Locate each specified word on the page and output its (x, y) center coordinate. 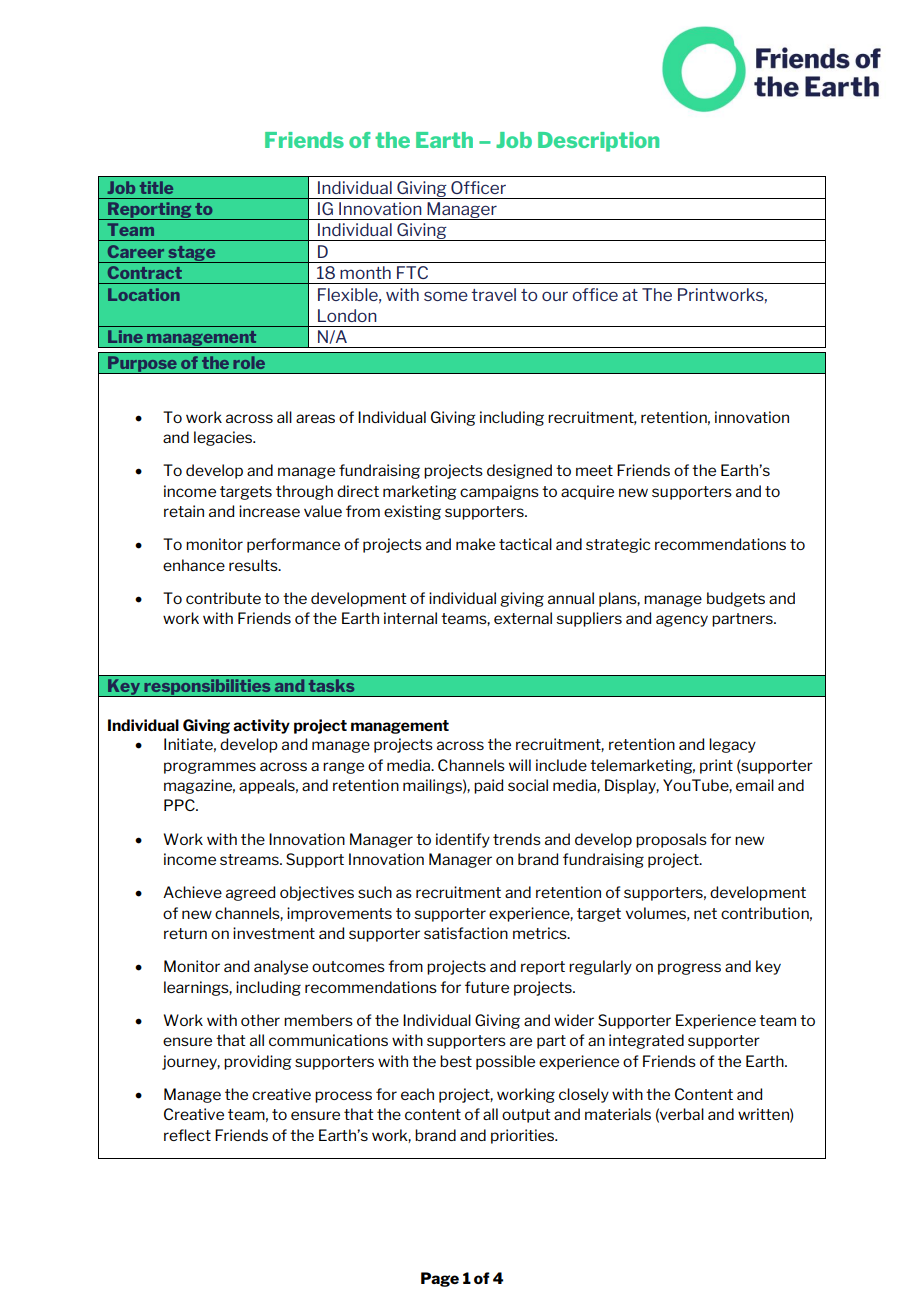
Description (598, 142)
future (487, 987)
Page (440, 1279)
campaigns (499, 492)
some (446, 296)
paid (488, 786)
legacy (732, 745)
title (156, 187)
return (185, 933)
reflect (187, 1135)
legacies (224, 438)
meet (594, 470)
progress (689, 969)
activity (261, 726)
